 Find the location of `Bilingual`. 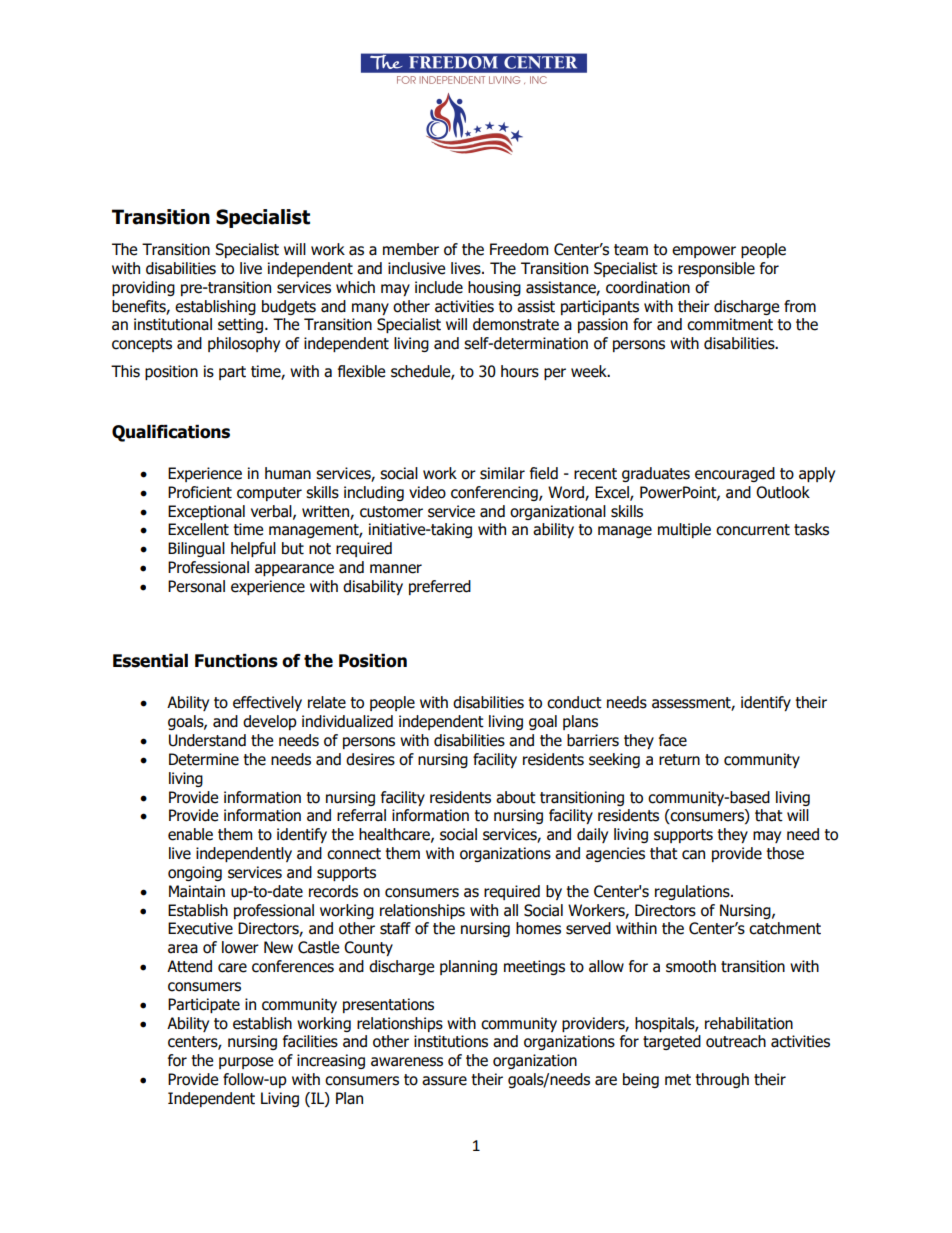

Bilingual is located at coordinates (196, 549).
